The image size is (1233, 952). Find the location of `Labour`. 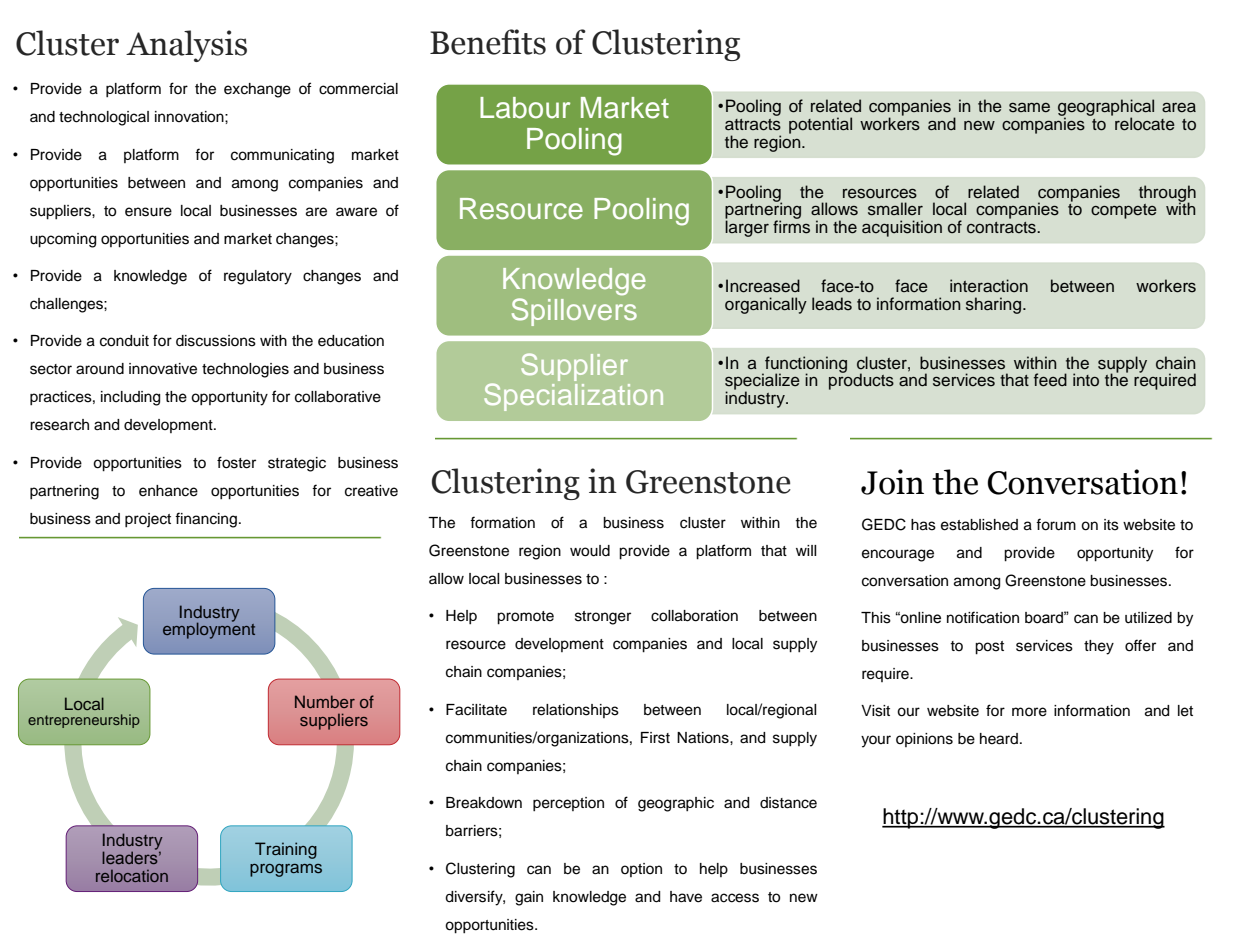

Labour is located at coordinates (525, 108).
